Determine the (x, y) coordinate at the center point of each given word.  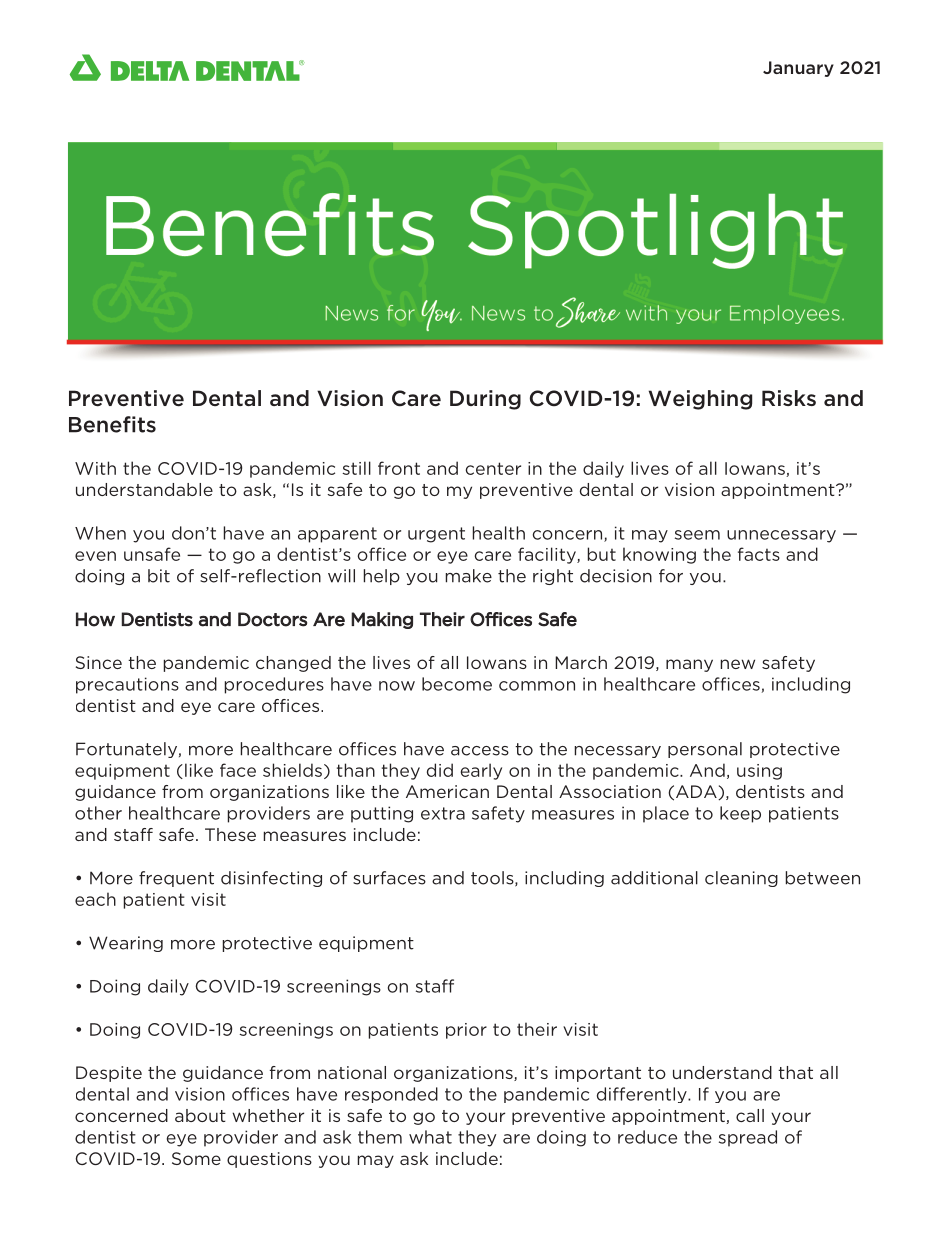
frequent (176, 879)
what (430, 1137)
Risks (789, 398)
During (485, 400)
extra (443, 813)
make (469, 576)
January (798, 69)
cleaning (741, 879)
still (356, 468)
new (738, 664)
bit (159, 576)
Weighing (700, 400)
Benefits (112, 424)
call (750, 1115)
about (200, 1115)
